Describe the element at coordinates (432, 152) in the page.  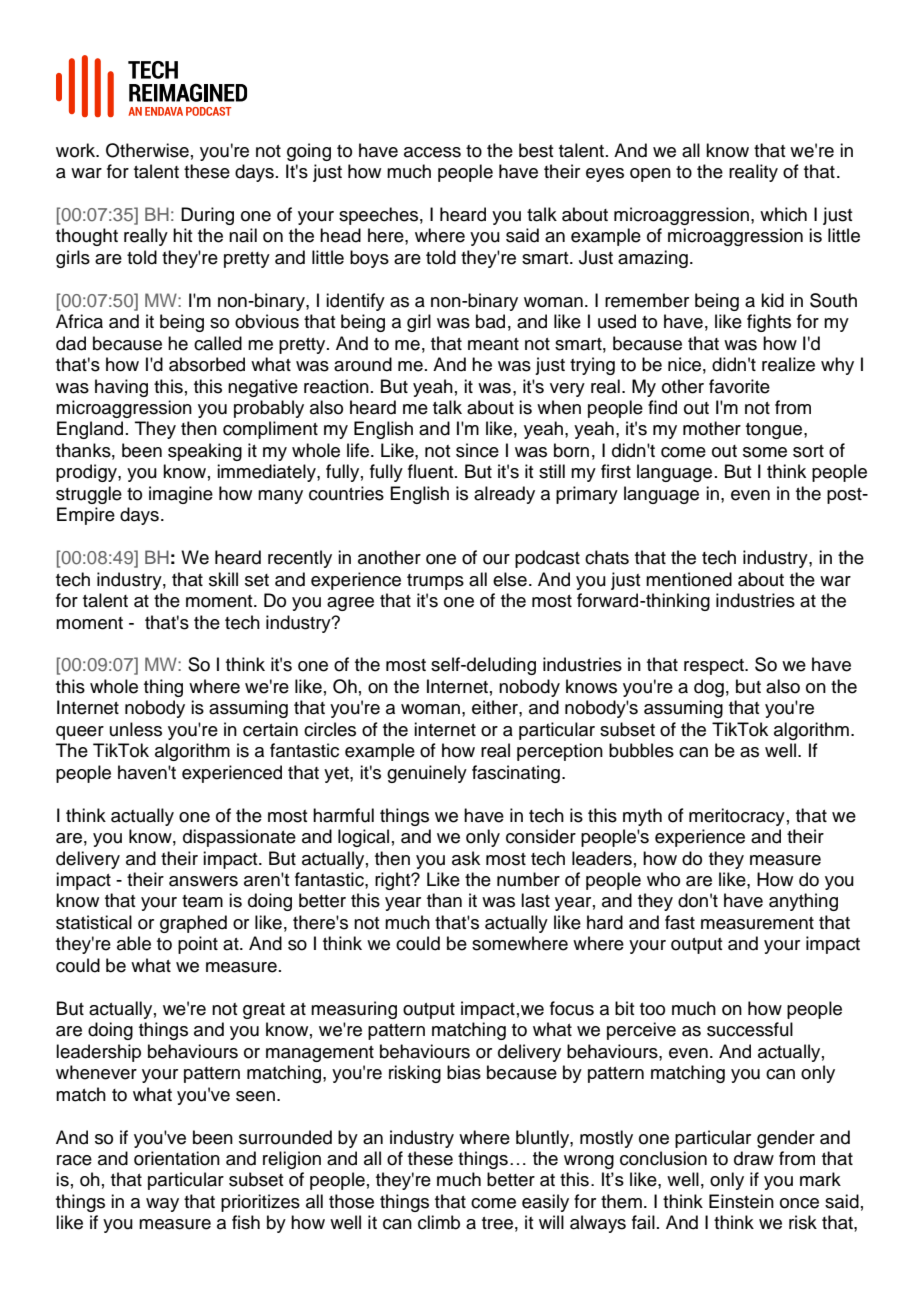
I see `access` at that location.
